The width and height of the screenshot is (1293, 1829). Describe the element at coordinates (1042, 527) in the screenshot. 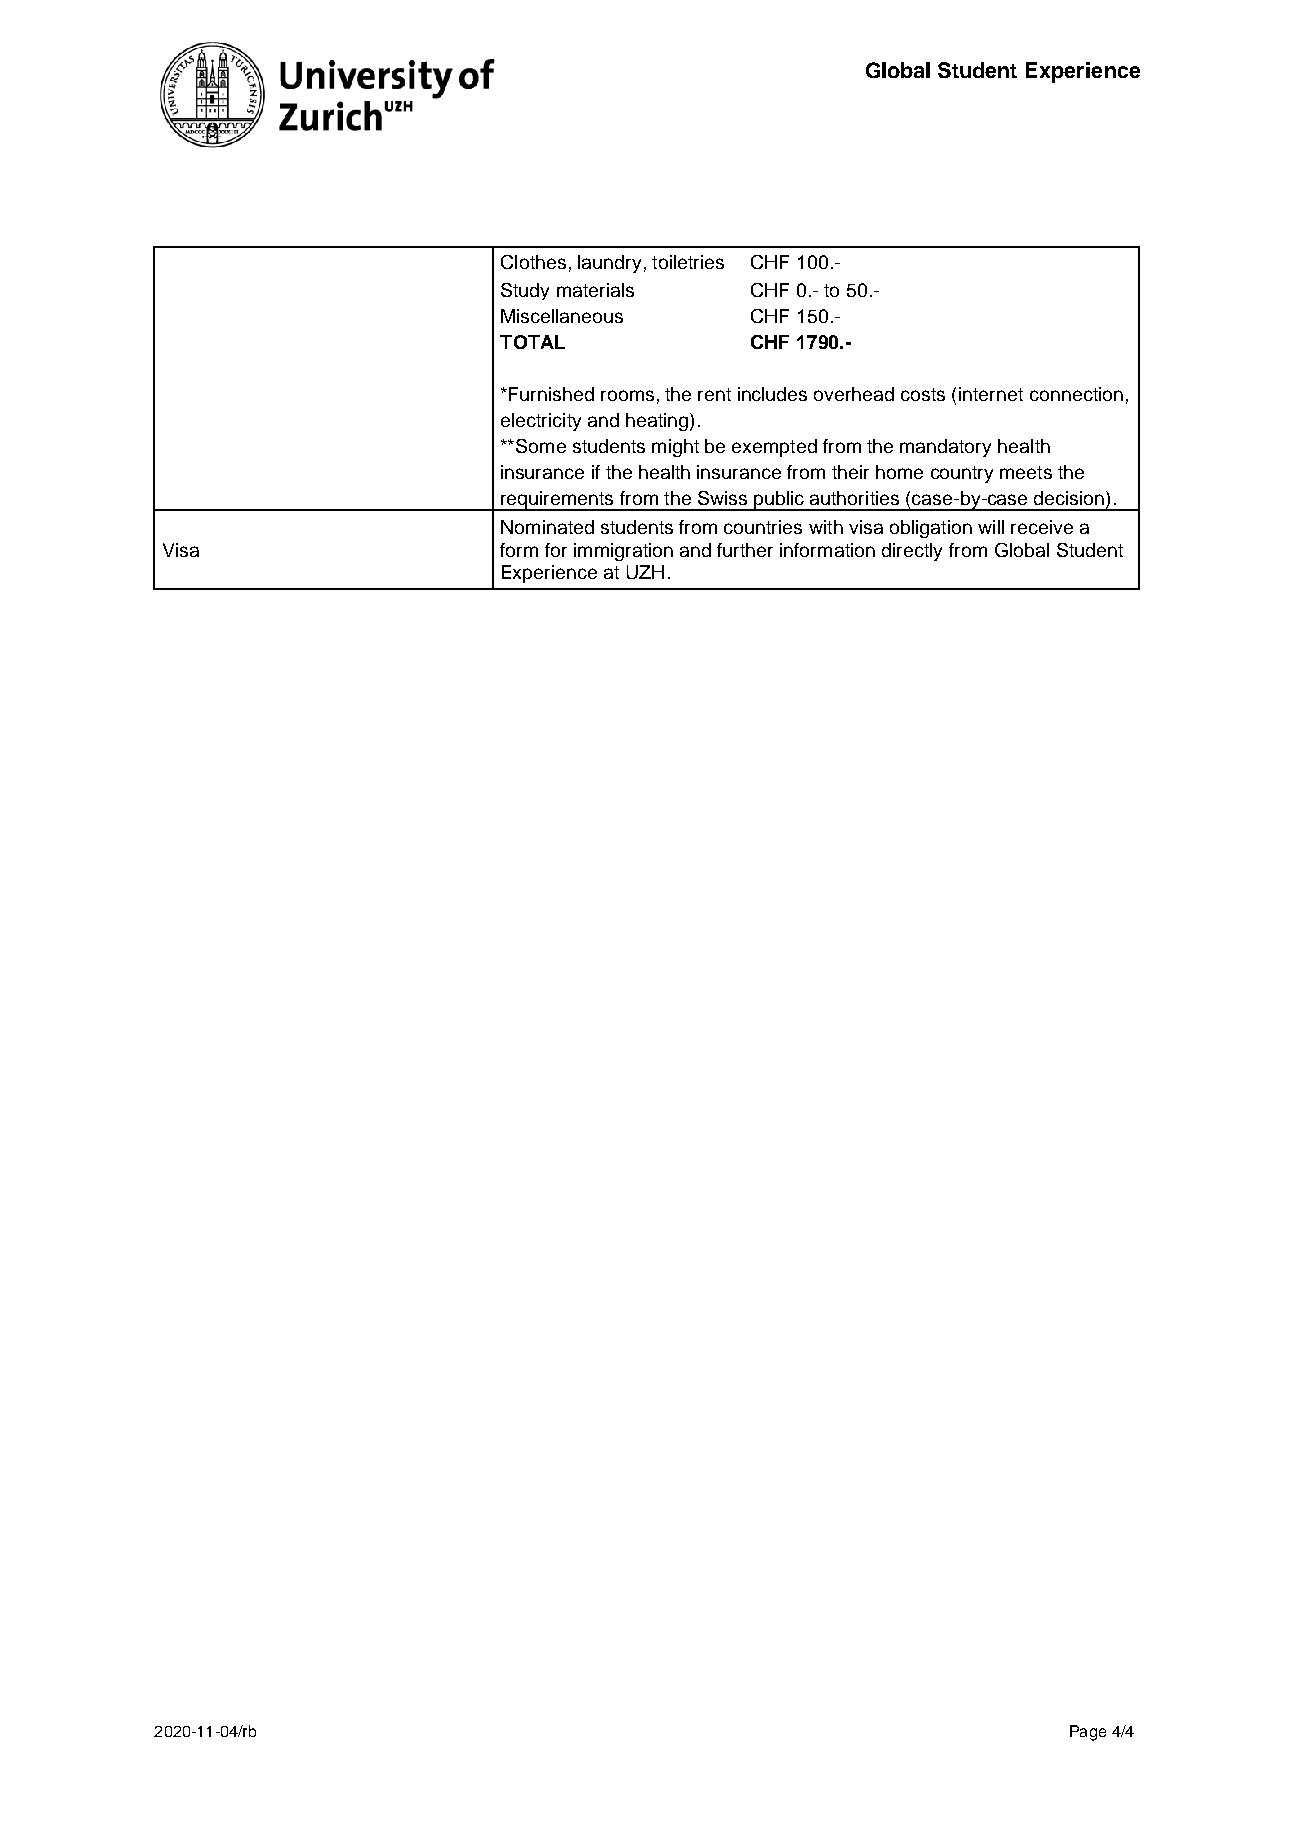

I see `receive` at that location.
